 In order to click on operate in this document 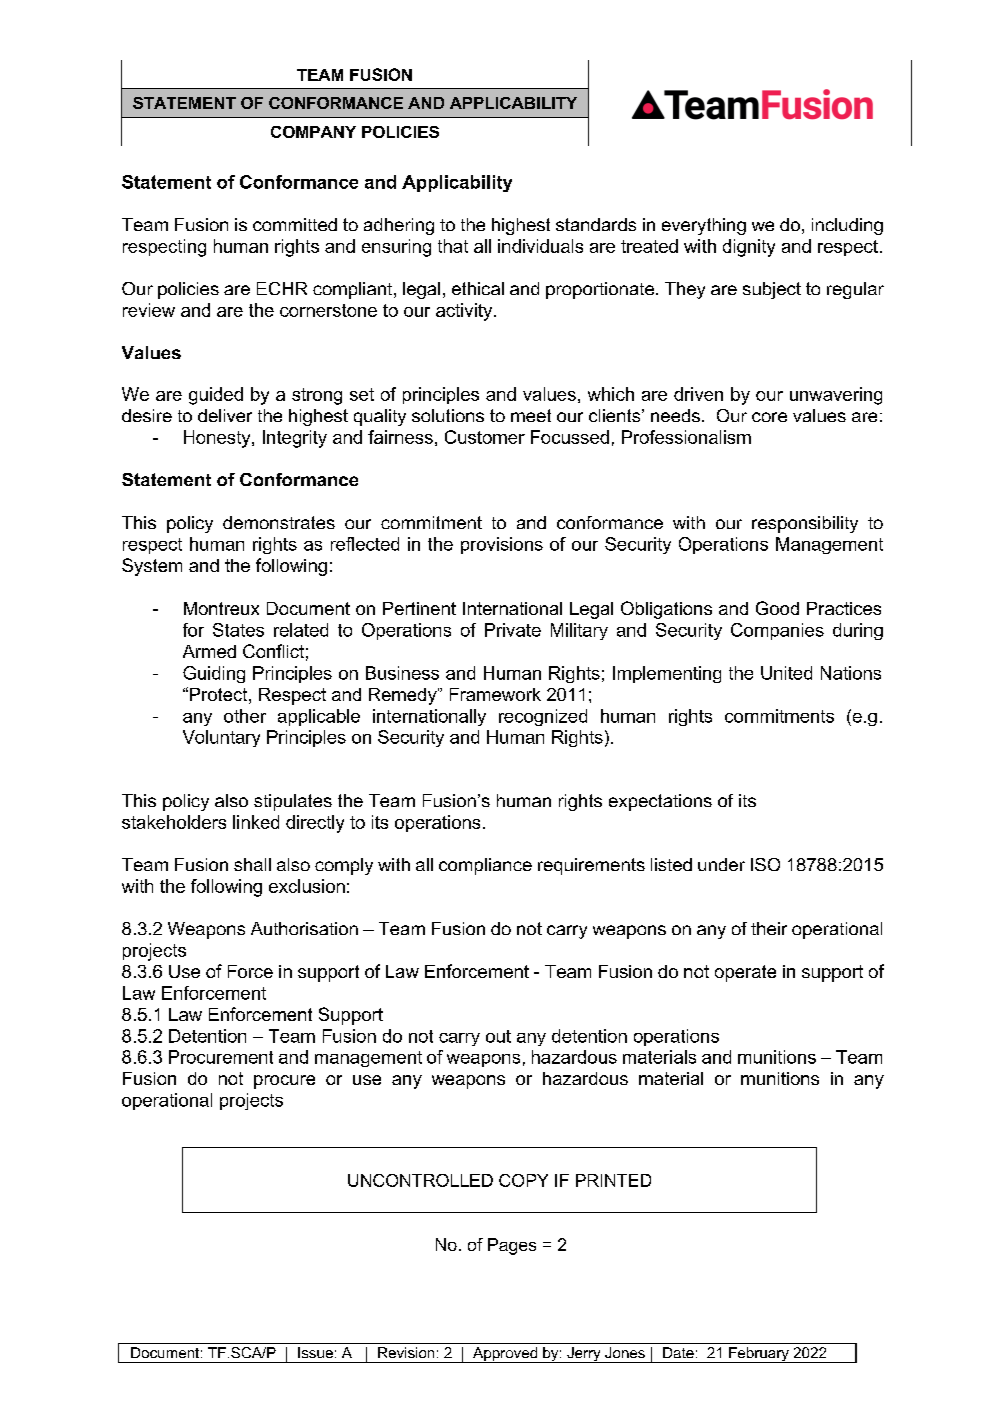, I will do `click(745, 973)`.
